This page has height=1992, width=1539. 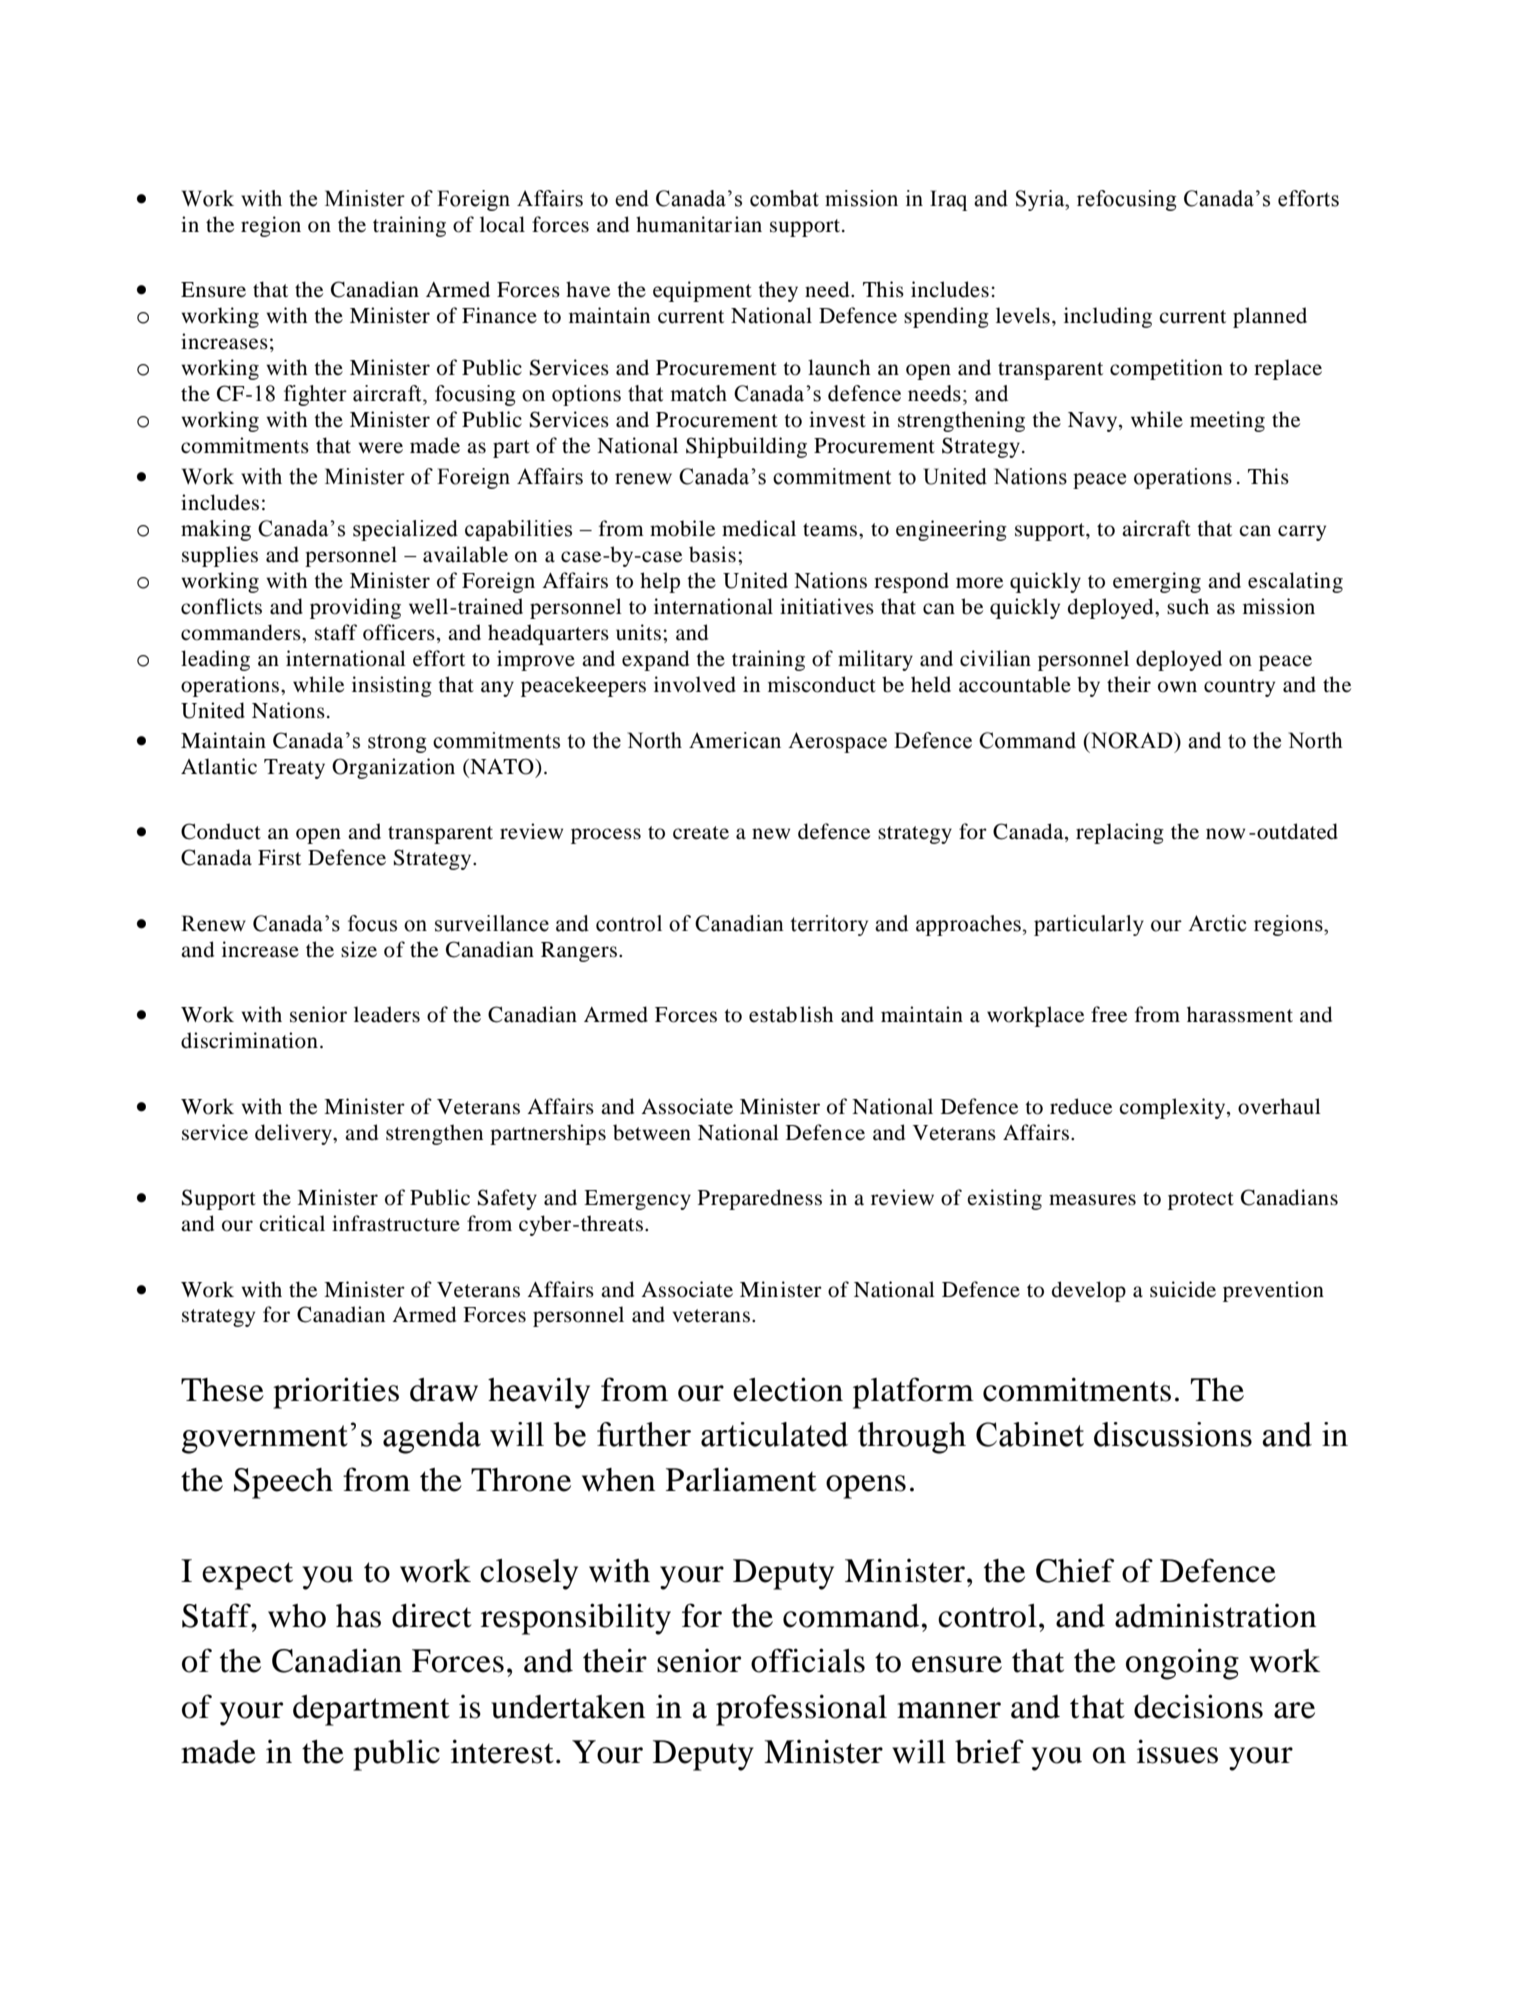 What do you see at coordinates (699, 224) in the page?
I see `humanitarian` at bounding box center [699, 224].
